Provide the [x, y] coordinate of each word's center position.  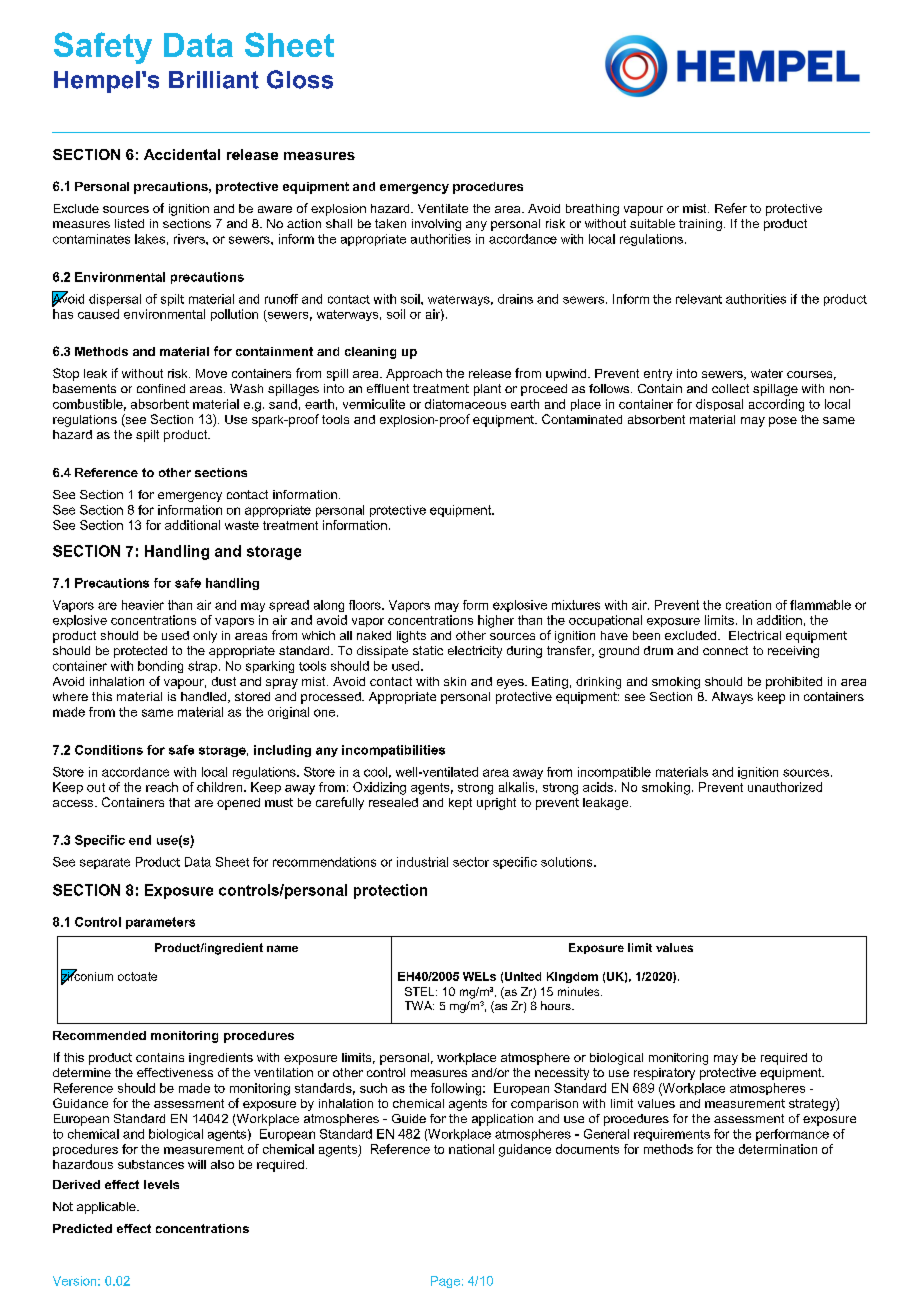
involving [436, 225]
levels [161, 1184]
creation [748, 605]
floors [366, 605]
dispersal [115, 300]
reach [162, 787]
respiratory [664, 1074]
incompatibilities [393, 751]
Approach [414, 375]
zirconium [87, 976]
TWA [419, 1005]
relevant [699, 299]
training [700, 225]
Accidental [182, 154]
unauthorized [785, 787]
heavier [143, 605]
